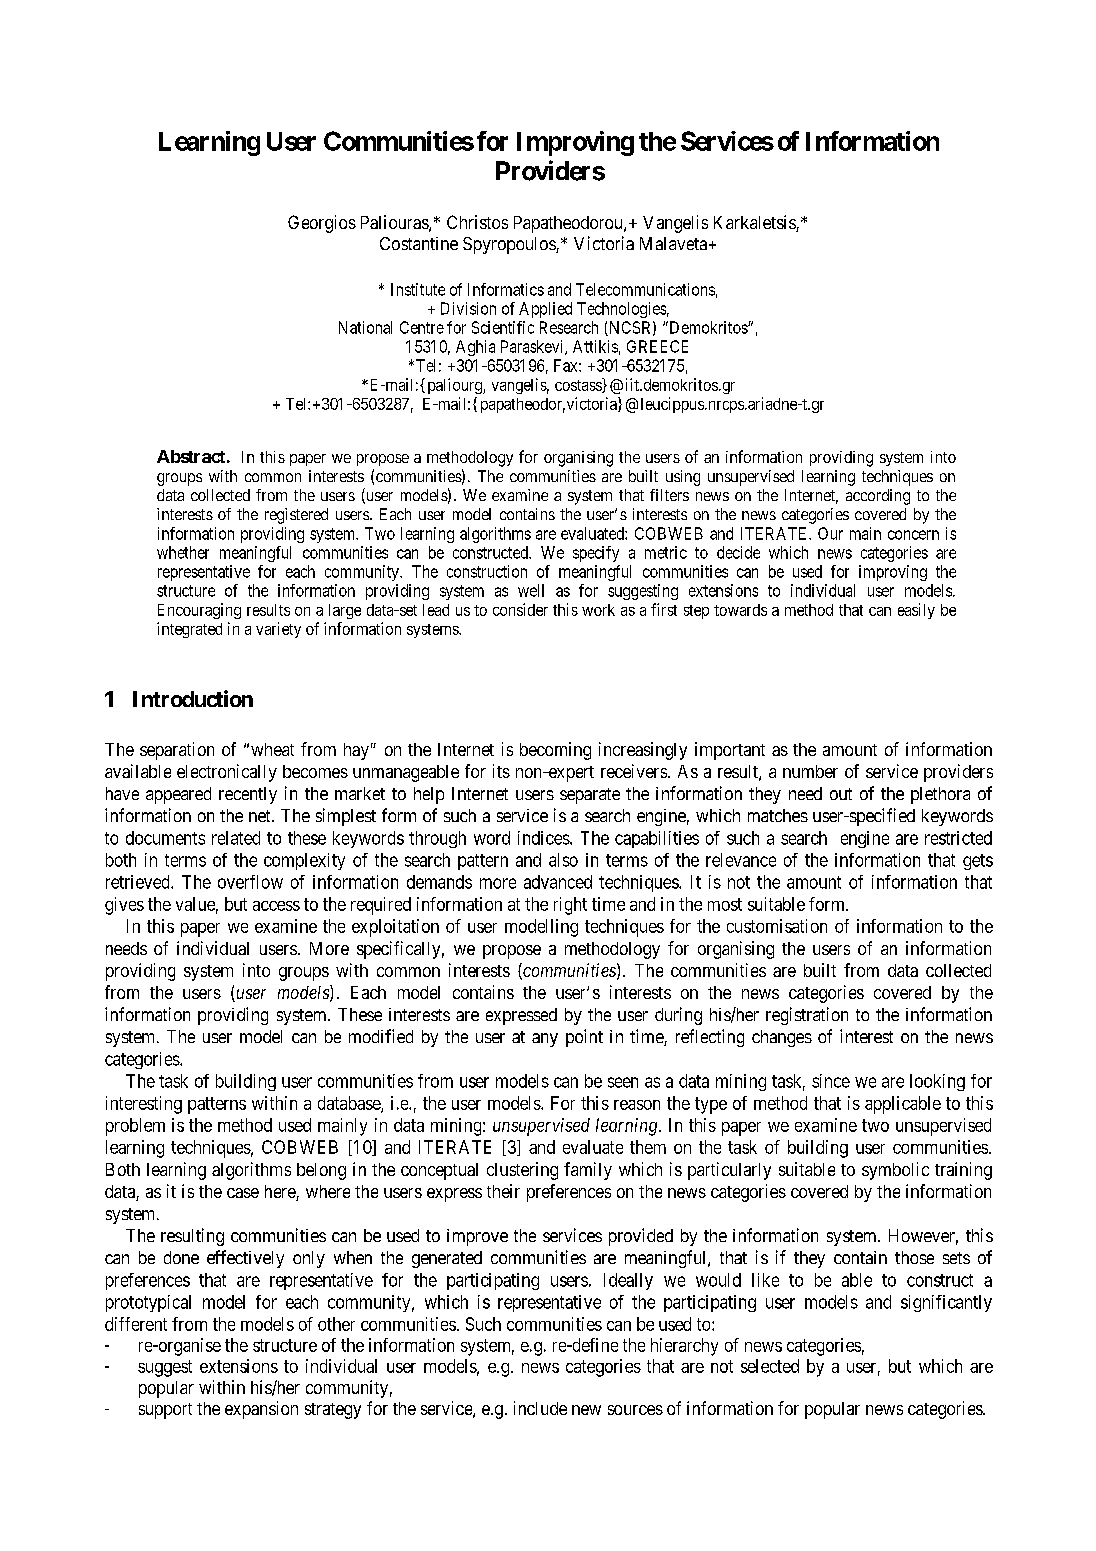  What do you see at coordinates (770, 1366) in the page?
I see `selected` at bounding box center [770, 1366].
